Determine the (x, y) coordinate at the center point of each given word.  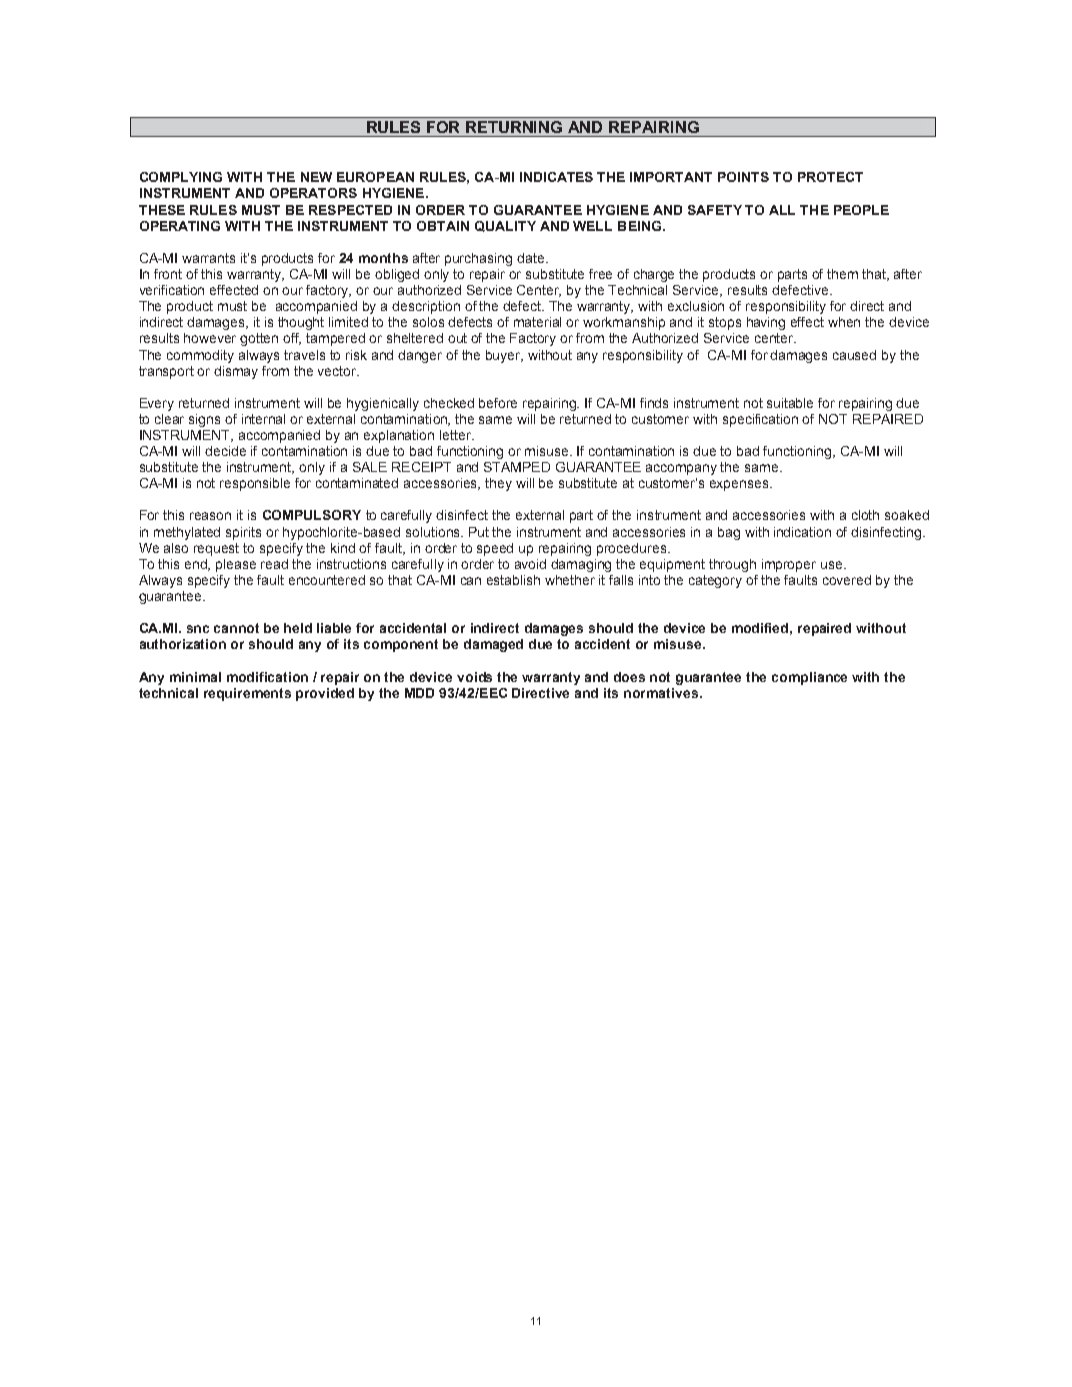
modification (267, 677)
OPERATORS (313, 193)
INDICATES (556, 177)
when (844, 322)
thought (301, 323)
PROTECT (830, 177)
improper (789, 565)
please (236, 565)
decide (225, 451)
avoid (530, 564)
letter (456, 435)
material (537, 322)
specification (760, 420)
